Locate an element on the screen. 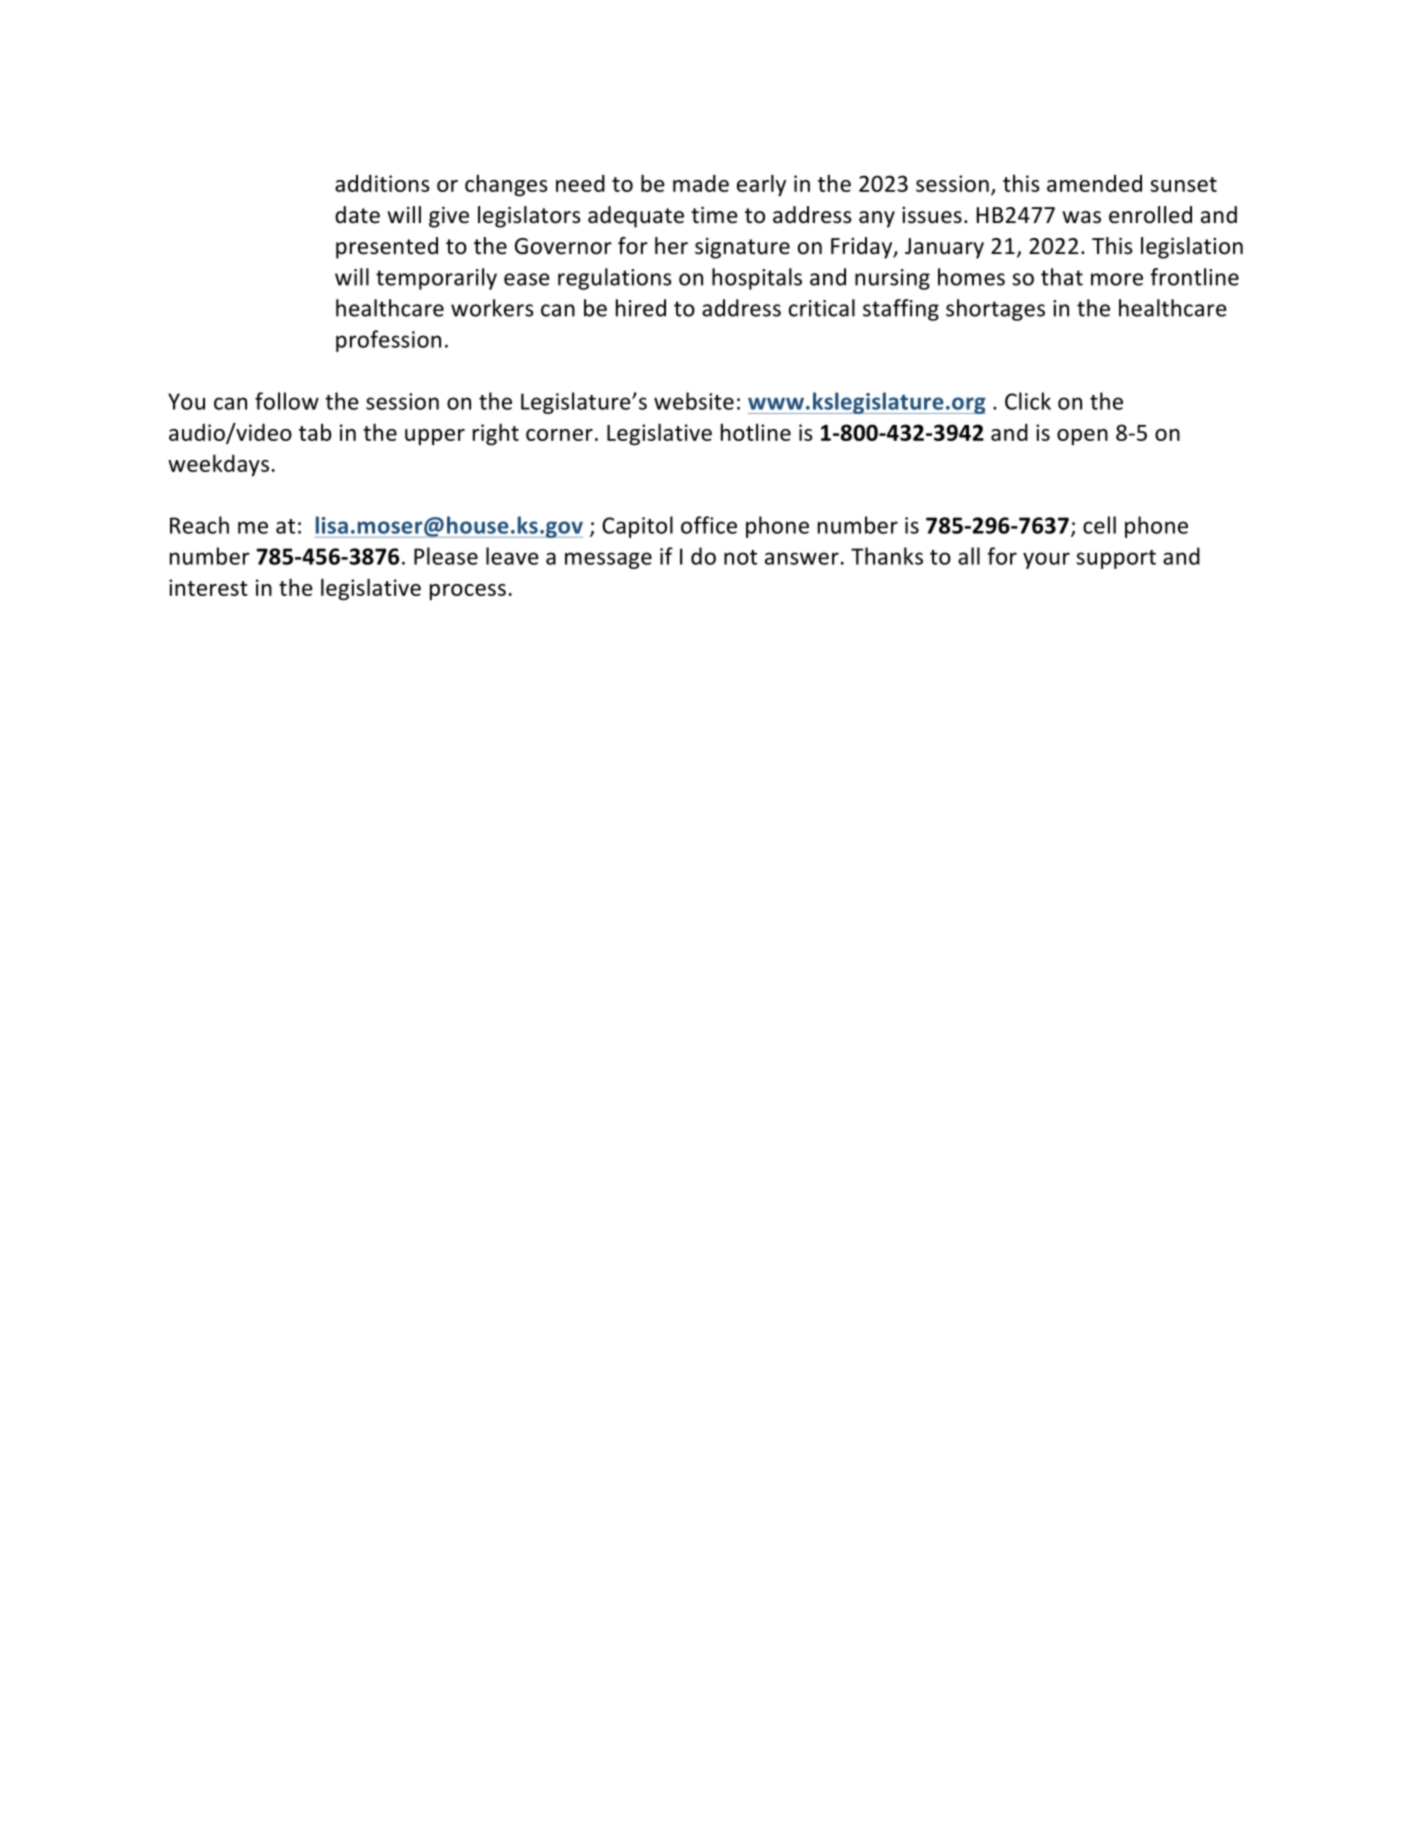 This screenshot has height=1833, width=1416. not is located at coordinates (740, 557).
